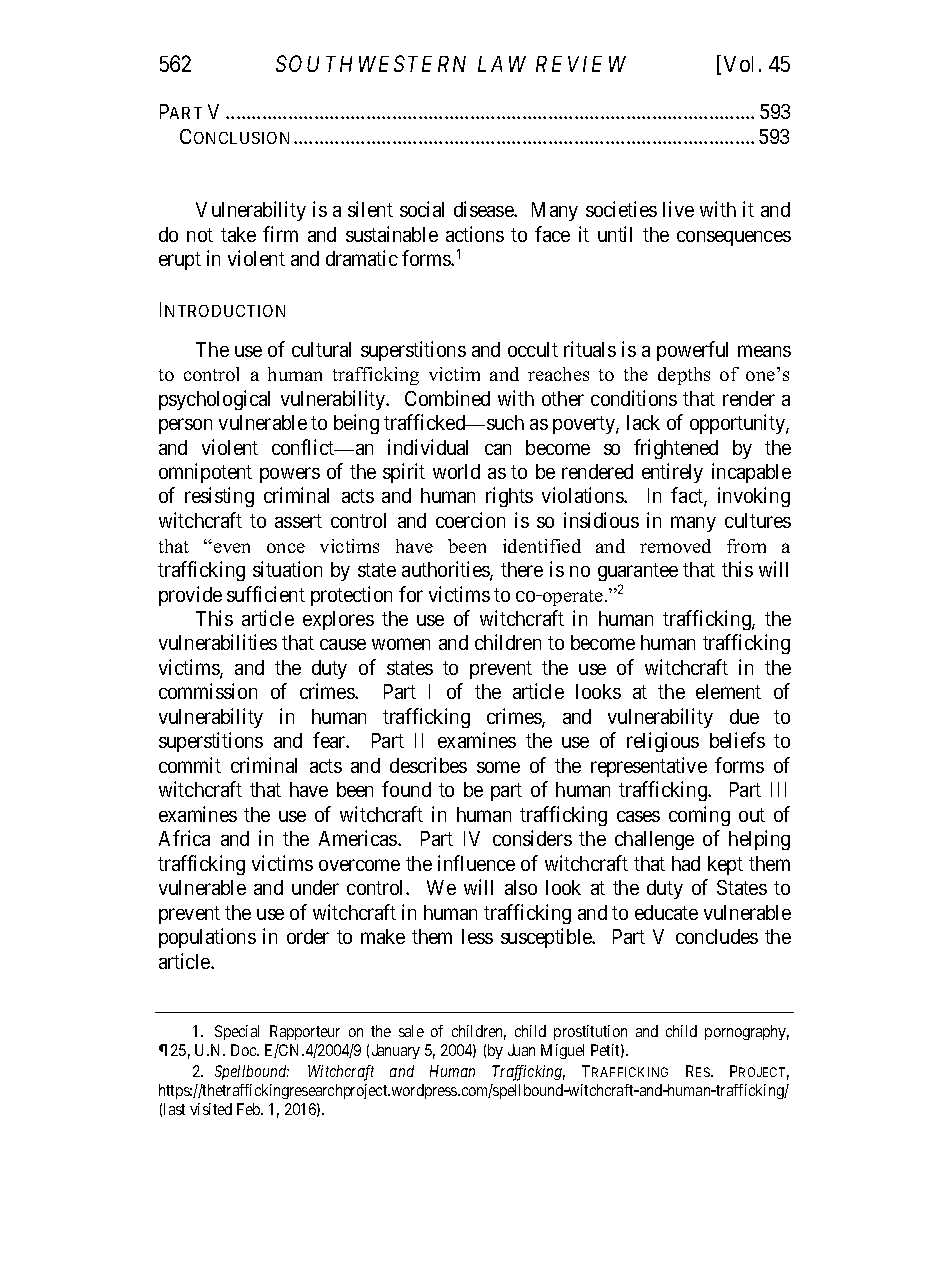 Image resolution: width=949 pixels, height=1288 pixels. I want to click on pornography, so click(747, 1032).
